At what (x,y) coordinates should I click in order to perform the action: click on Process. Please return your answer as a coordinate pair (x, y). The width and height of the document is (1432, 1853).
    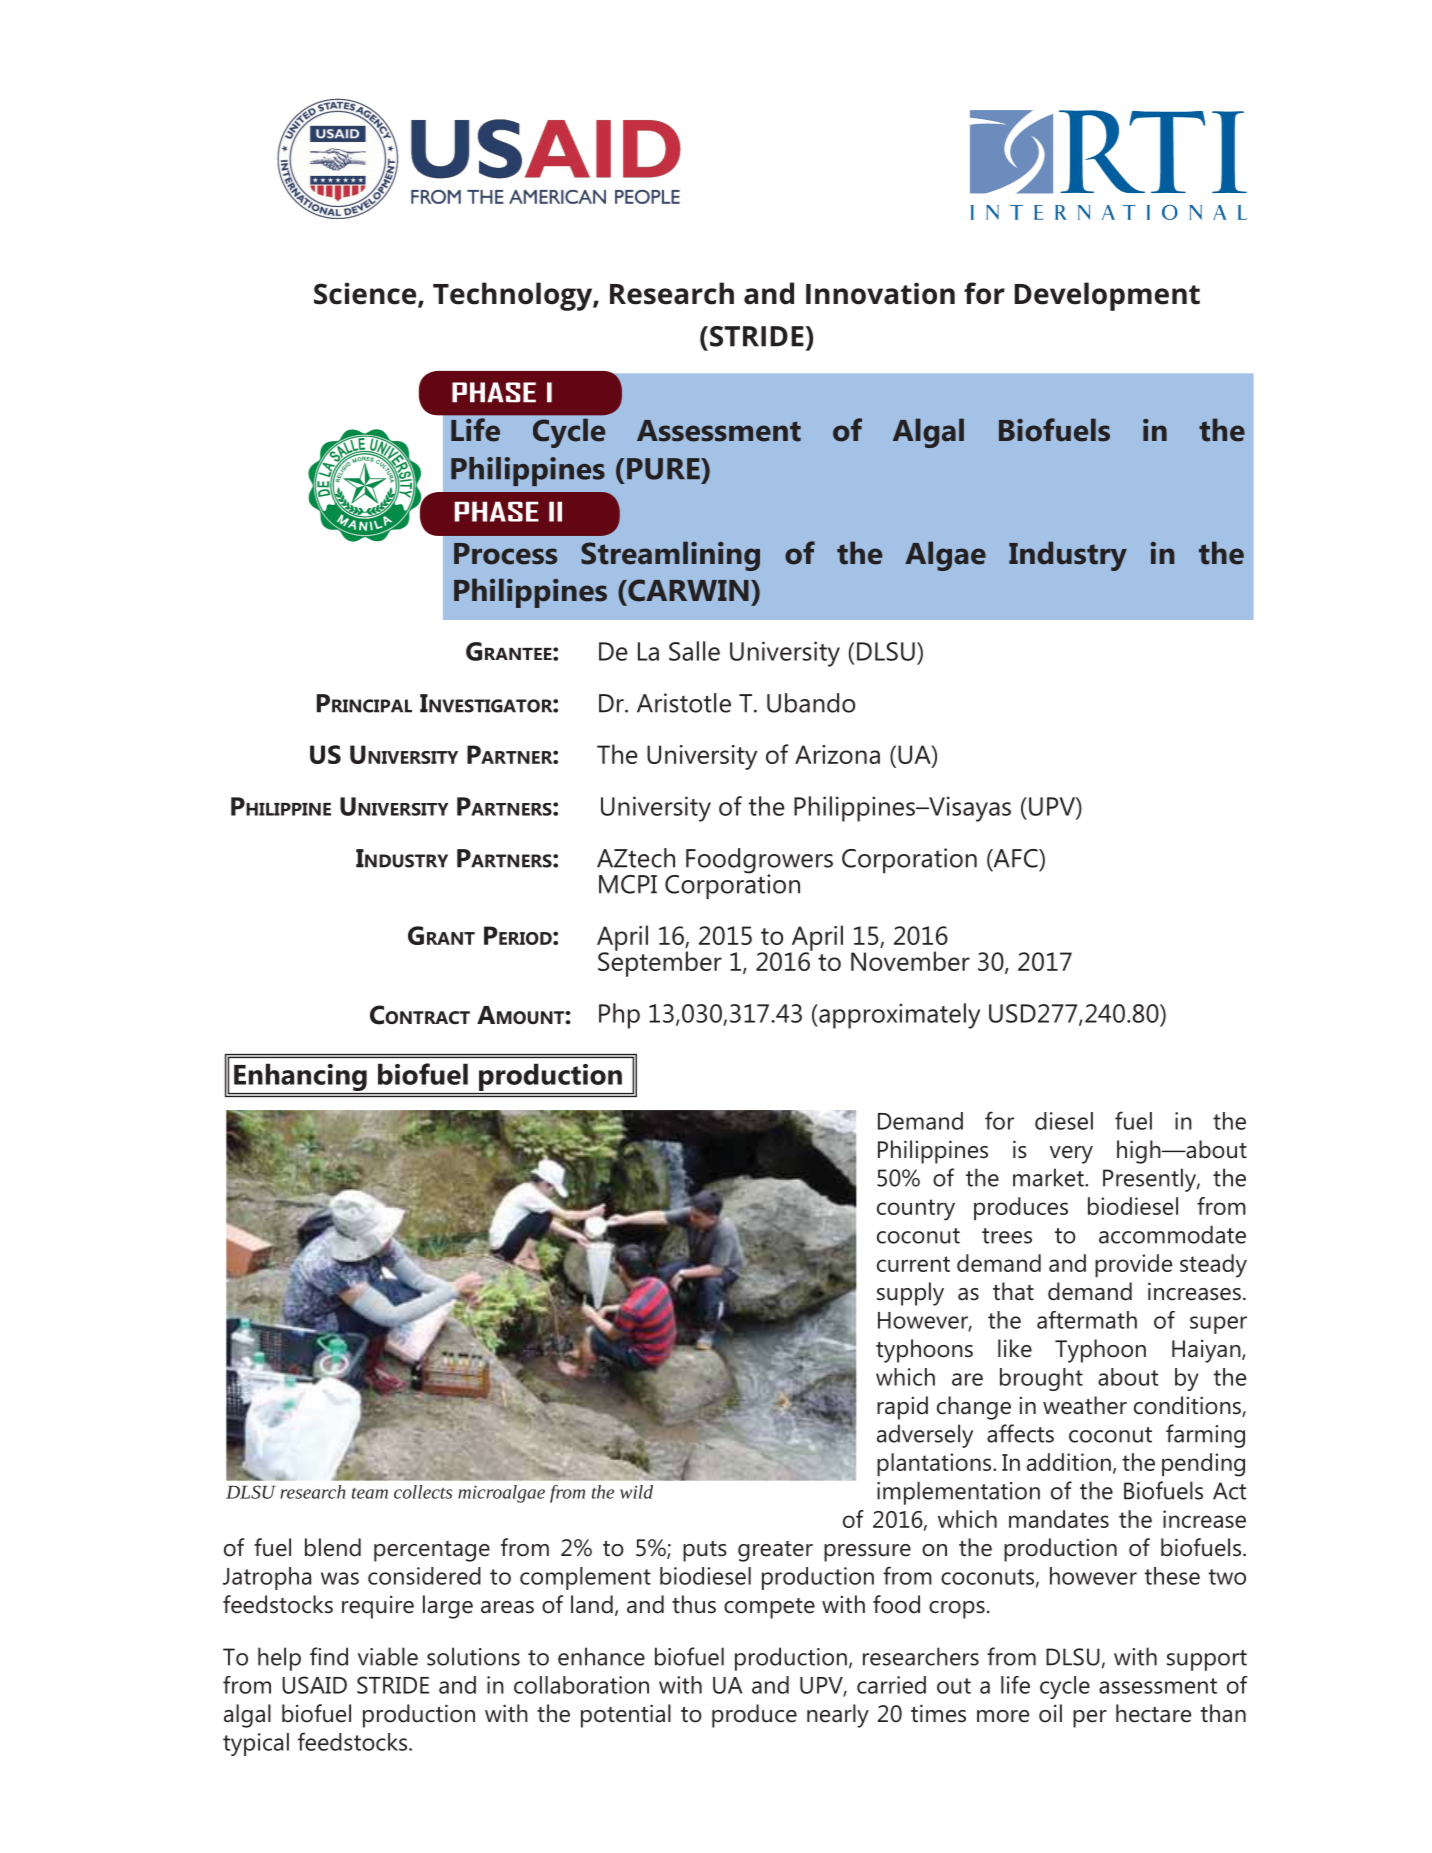
    Looking at the image, I should click on (505, 554).
